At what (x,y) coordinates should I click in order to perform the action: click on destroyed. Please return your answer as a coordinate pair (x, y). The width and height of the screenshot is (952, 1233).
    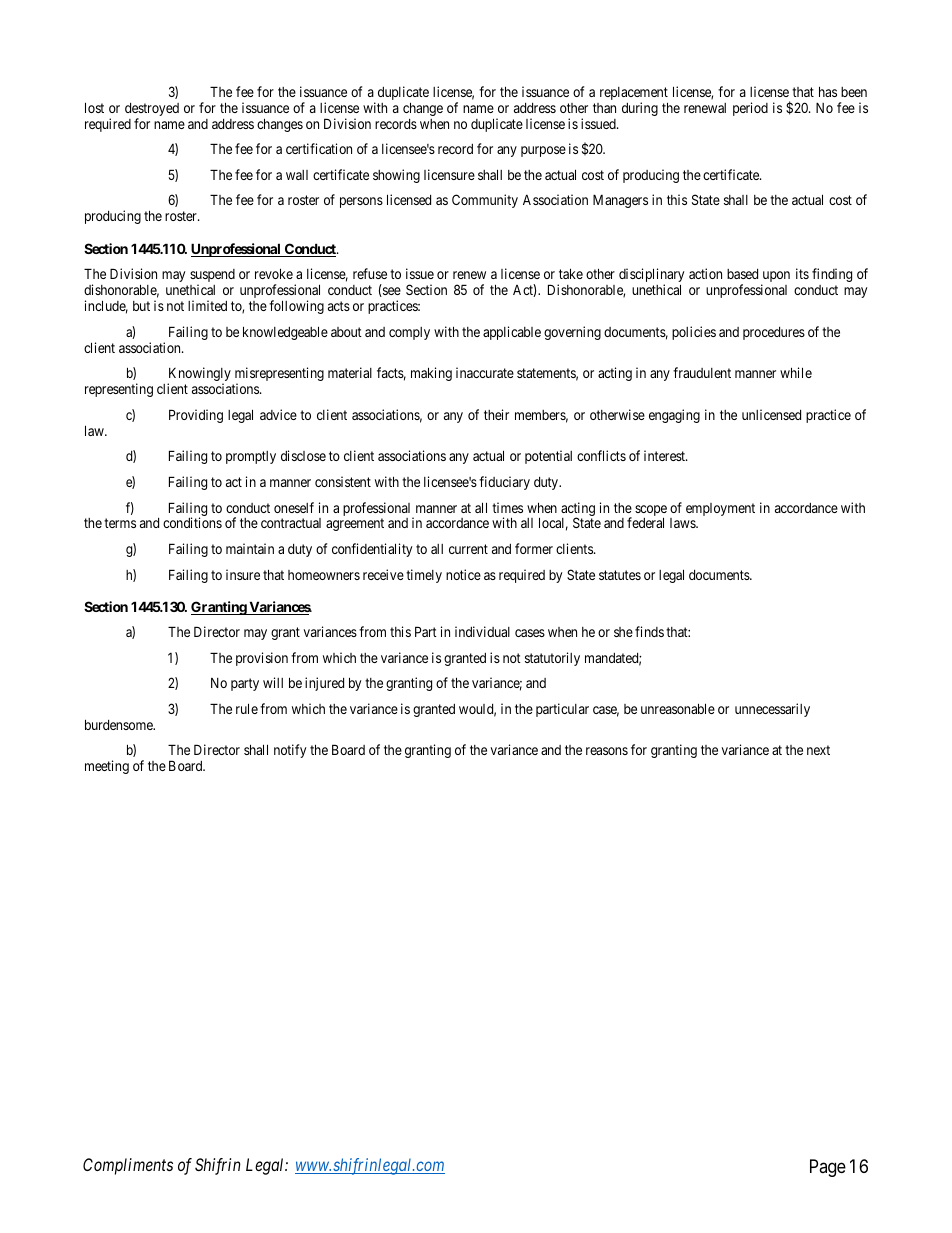
    Looking at the image, I should click on (152, 111).
